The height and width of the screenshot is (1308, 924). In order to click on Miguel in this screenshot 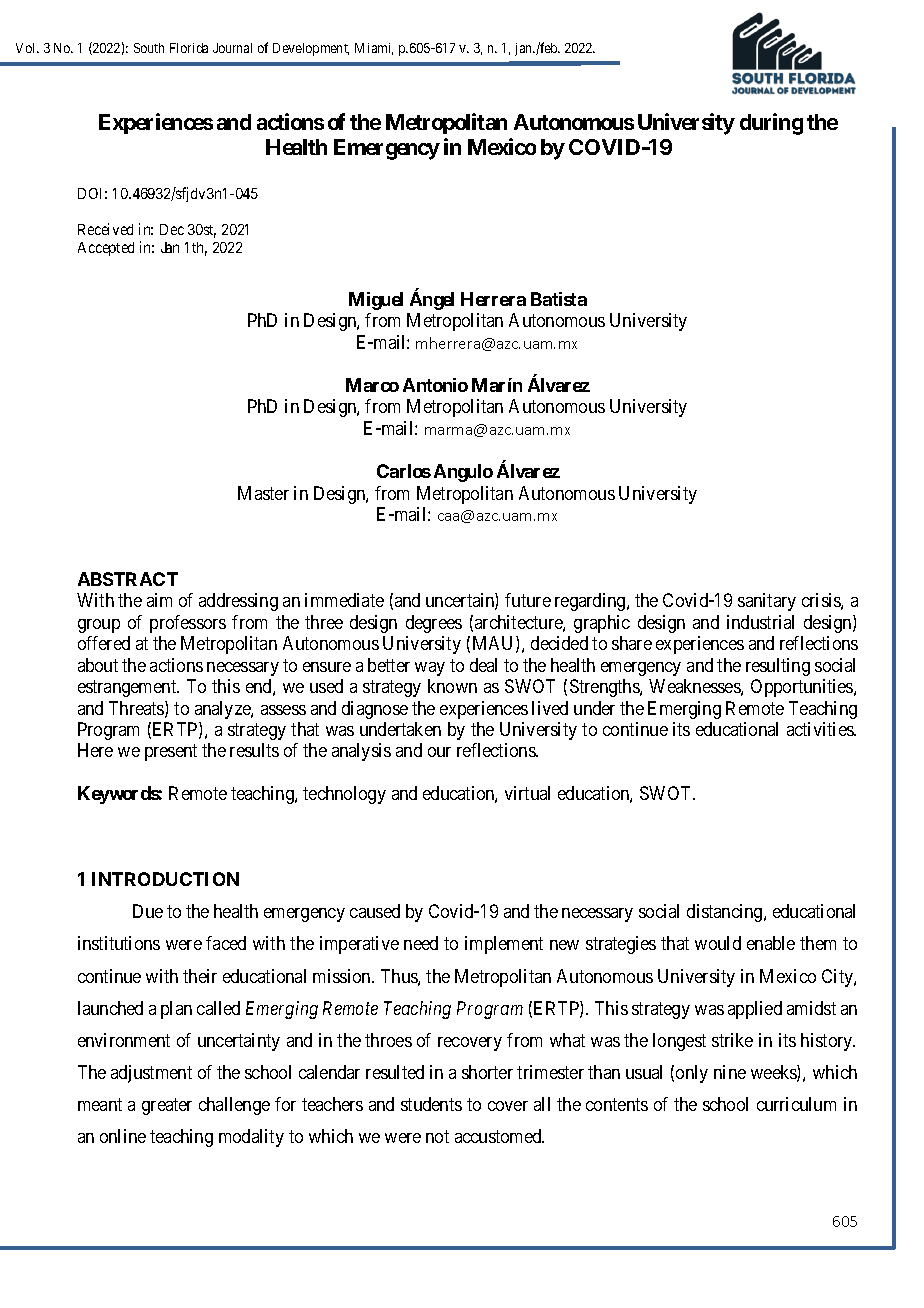, I will do `click(376, 301)`.
